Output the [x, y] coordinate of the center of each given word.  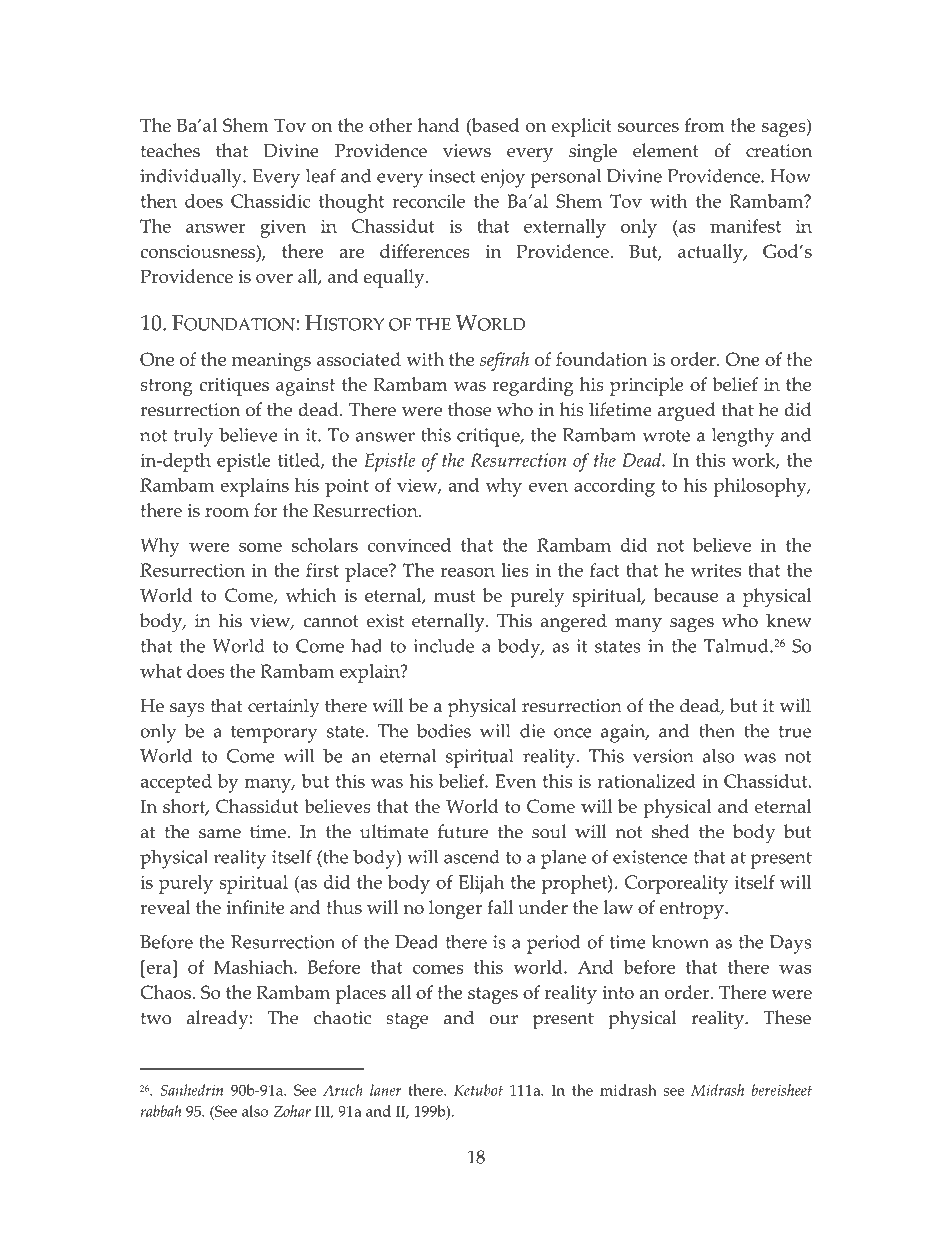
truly [193, 437]
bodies [444, 731]
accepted [176, 783]
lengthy [743, 437]
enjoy [503, 178]
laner [386, 1090]
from [704, 125]
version [663, 756]
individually [192, 178]
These [787, 1017]
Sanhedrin [191, 1090]
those [469, 409]
